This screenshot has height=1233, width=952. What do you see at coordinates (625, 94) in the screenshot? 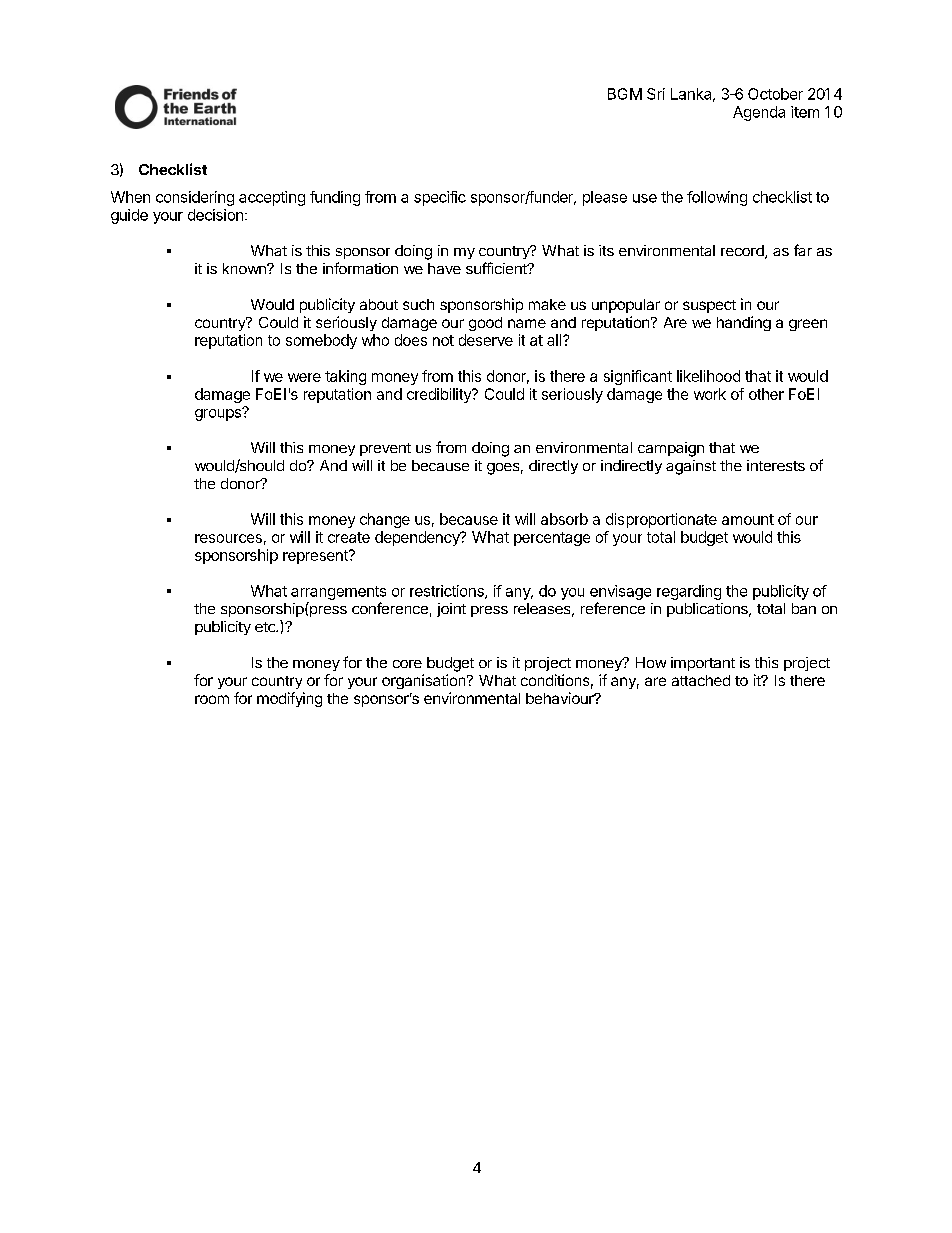
I see `BGM` at bounding box center [625, 94].
